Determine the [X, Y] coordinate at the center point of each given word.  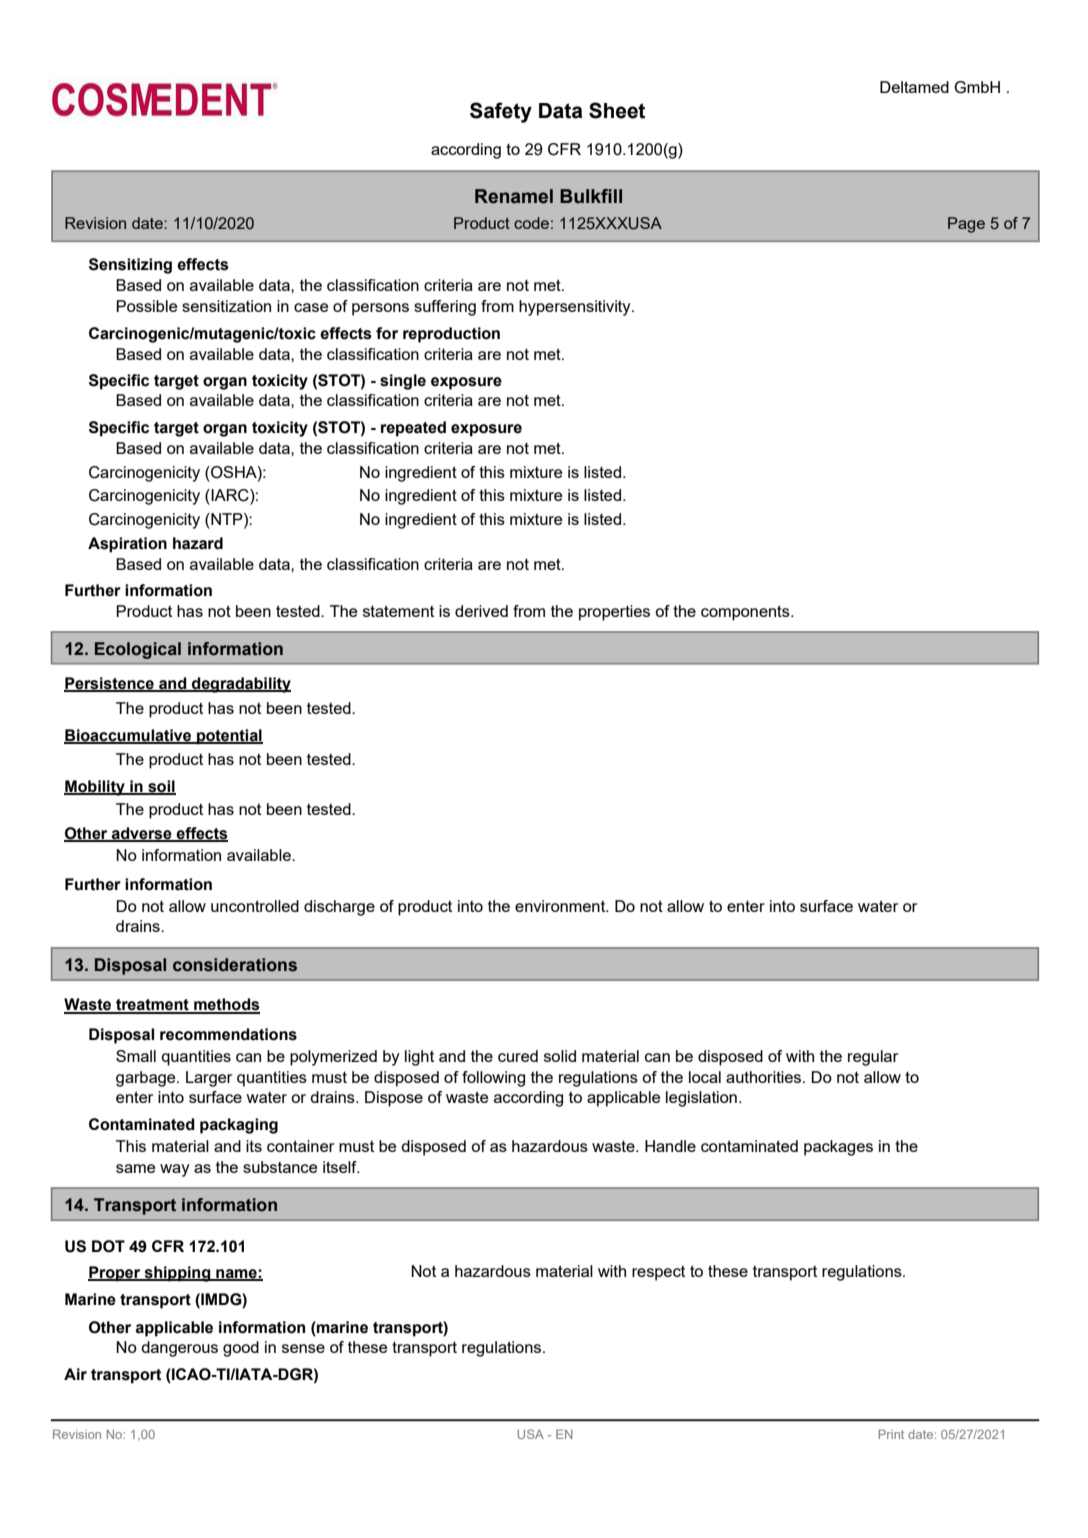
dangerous [179, 1349]
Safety [501, 112]
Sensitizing [130, 266]
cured [518, 1056]
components [746, 613]
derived [481, 611]
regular [873, 1058]
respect [658, 1273]
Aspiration [127, 545]
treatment [152, 1006]
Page [966, 225]
